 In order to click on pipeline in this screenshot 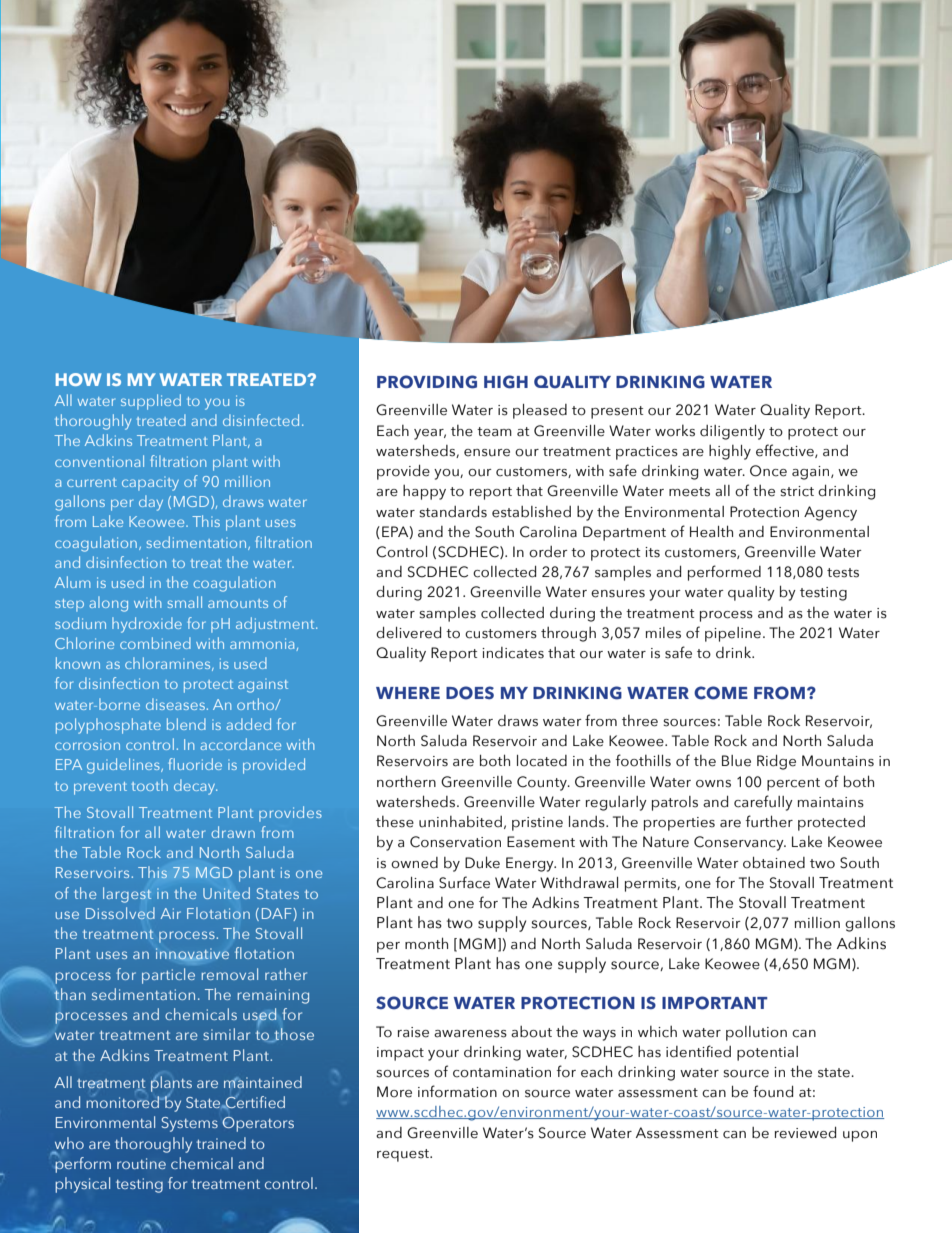, I will do `click(733, 634)`.
